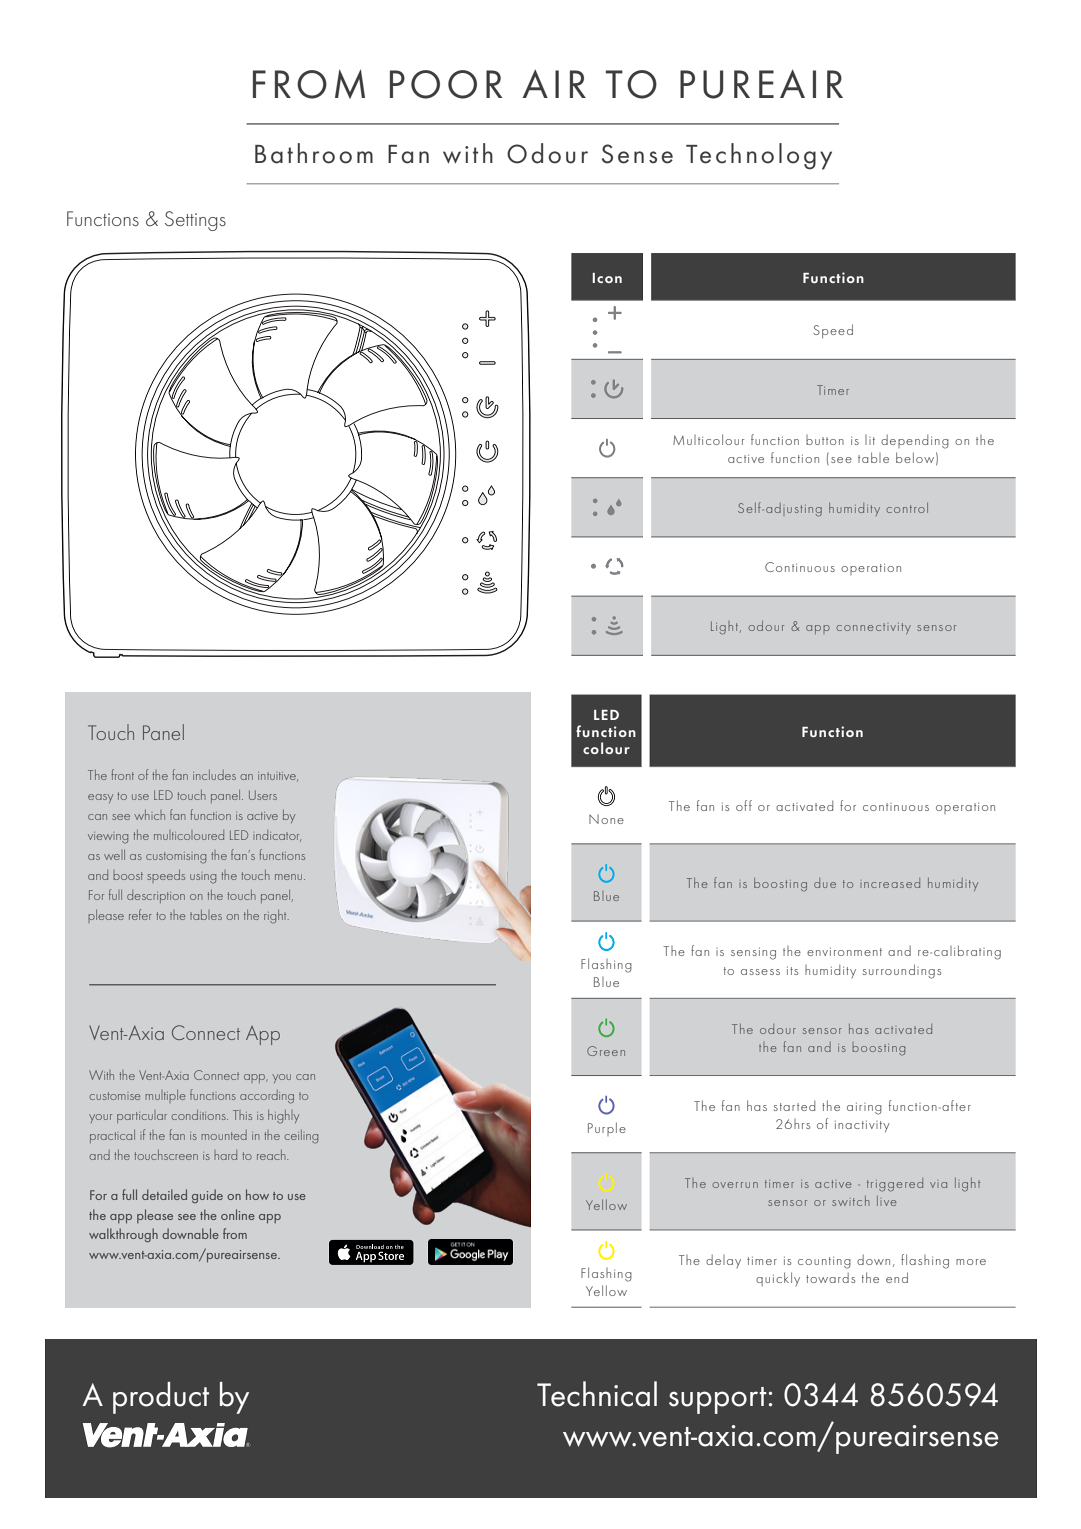  What do you see at coordinates (915, 457) in the screenshot?
I see `below` at bounding box center [915, 457].
